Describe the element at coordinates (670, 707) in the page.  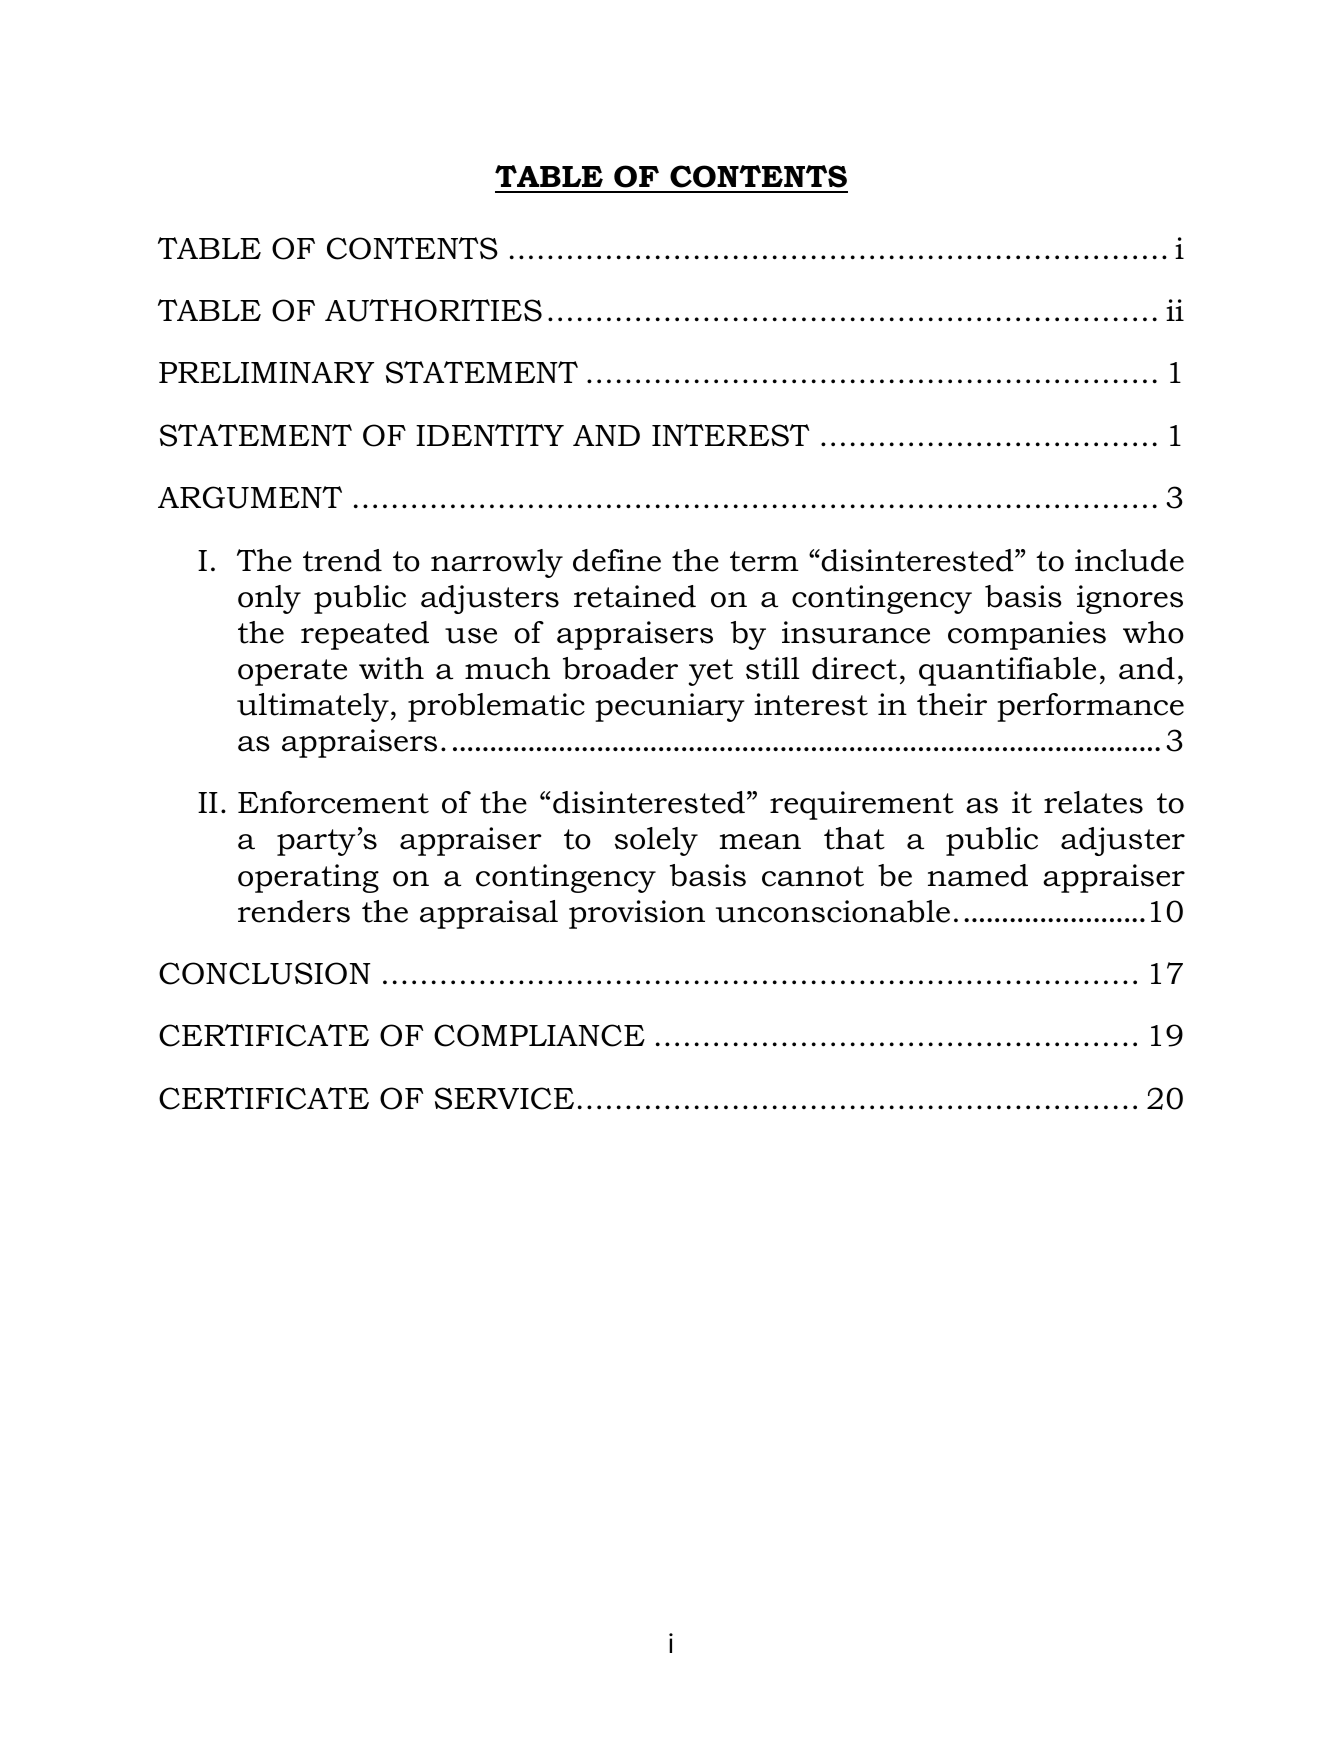
I see `pecuniary` at that location.
